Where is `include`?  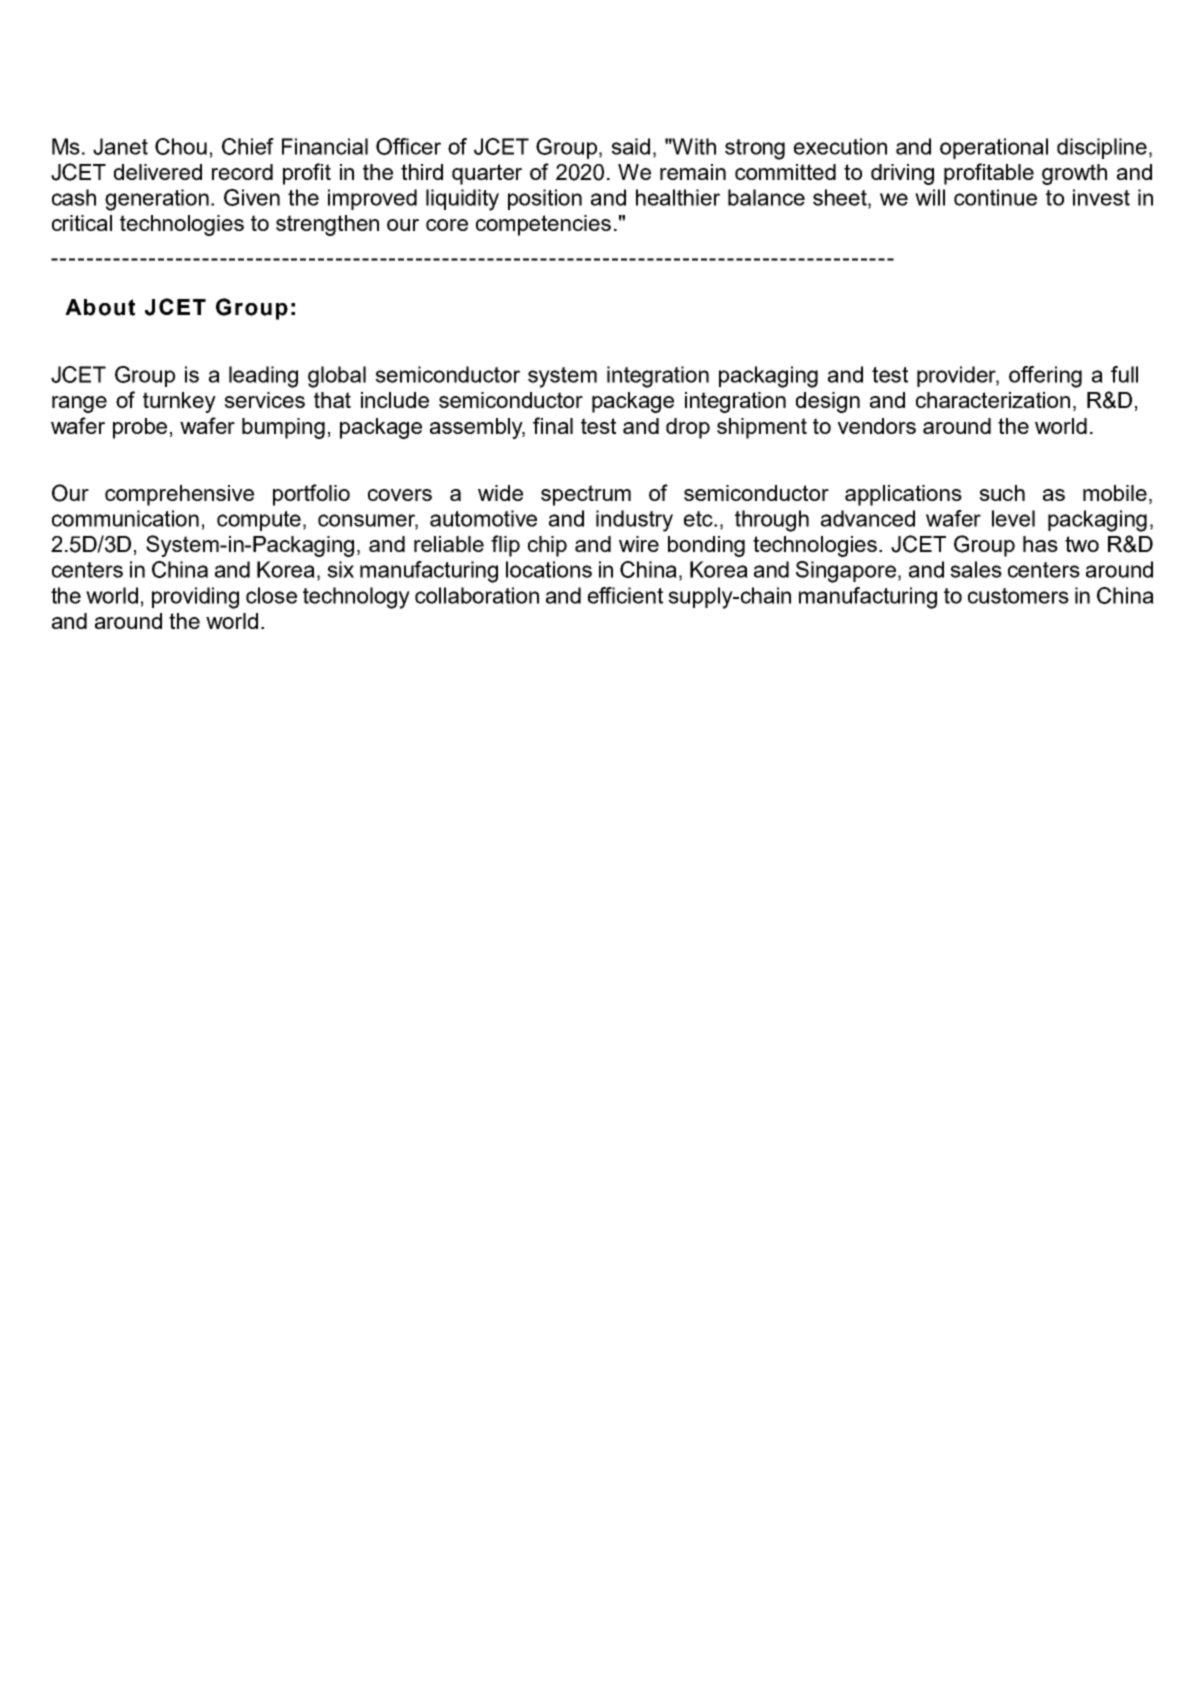 include is located at coordinates (395, 400).
